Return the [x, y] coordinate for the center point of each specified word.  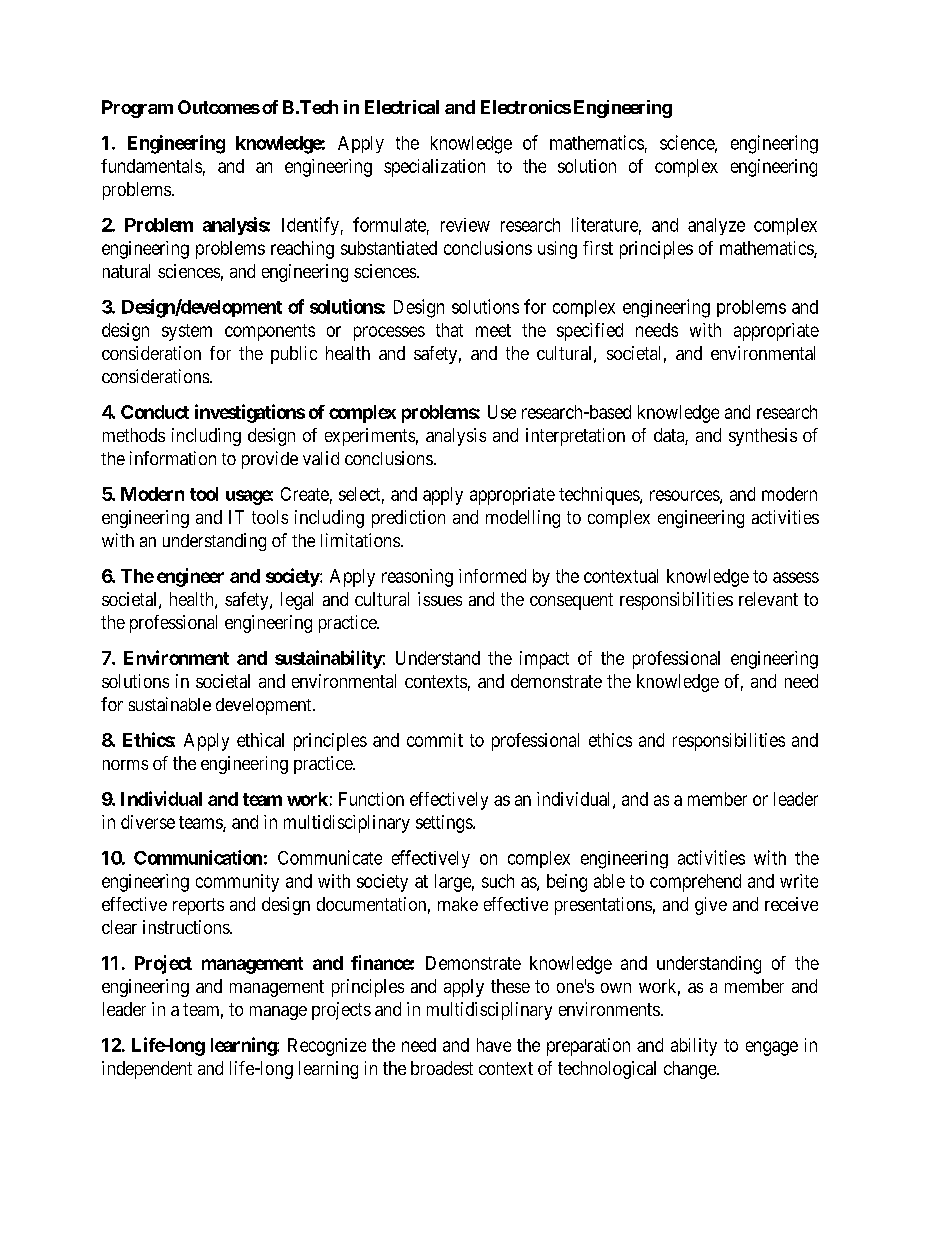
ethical [260, 740]
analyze [716, 226]
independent [147, 1070]
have [494, 1045]
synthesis [763, 437]
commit [435, 740]
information [173, 458]
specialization [434, 168]
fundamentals [151, 166]
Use [502, 412]
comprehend [695, 883]
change [691, 1070]
